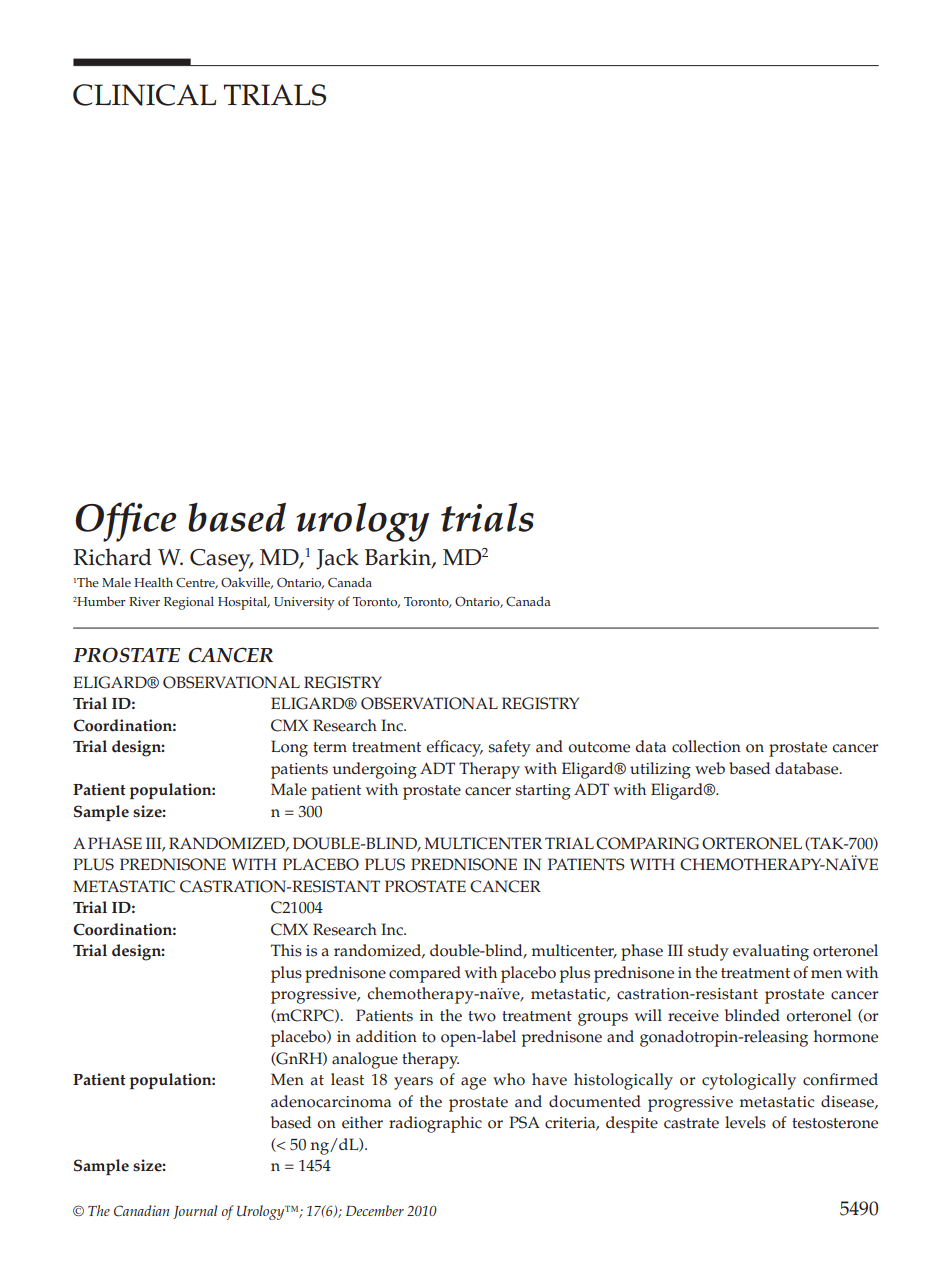  What do you see at coordinates (144, 95) in the screenshot?
I see `CLINICAL` at bounding box center [144, 95].
